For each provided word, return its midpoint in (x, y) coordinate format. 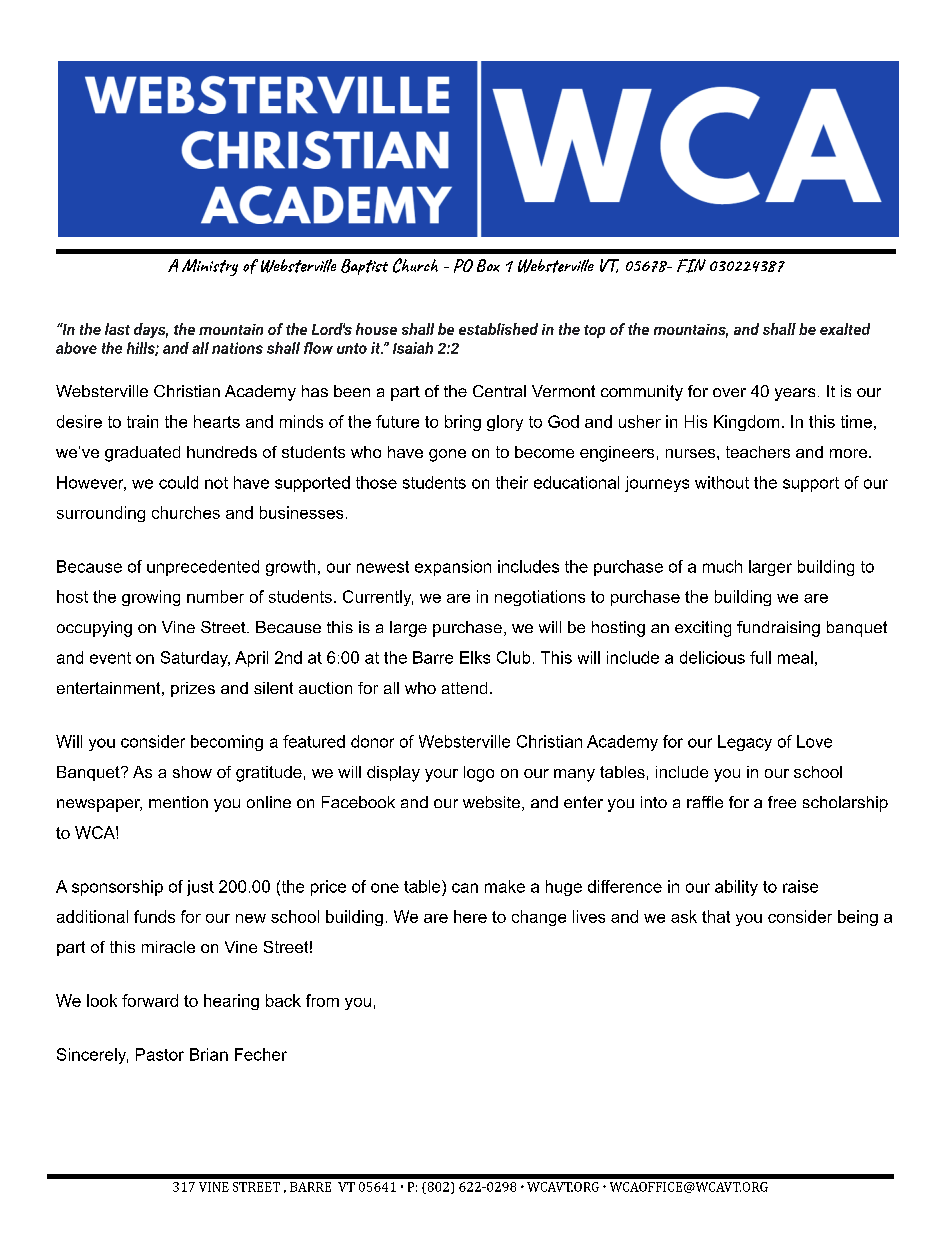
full (760, 657)
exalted (845, 329)
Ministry (210, 267)
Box (488, 265)
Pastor (160, 1054)
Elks (475, 657)
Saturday (195, 659)
